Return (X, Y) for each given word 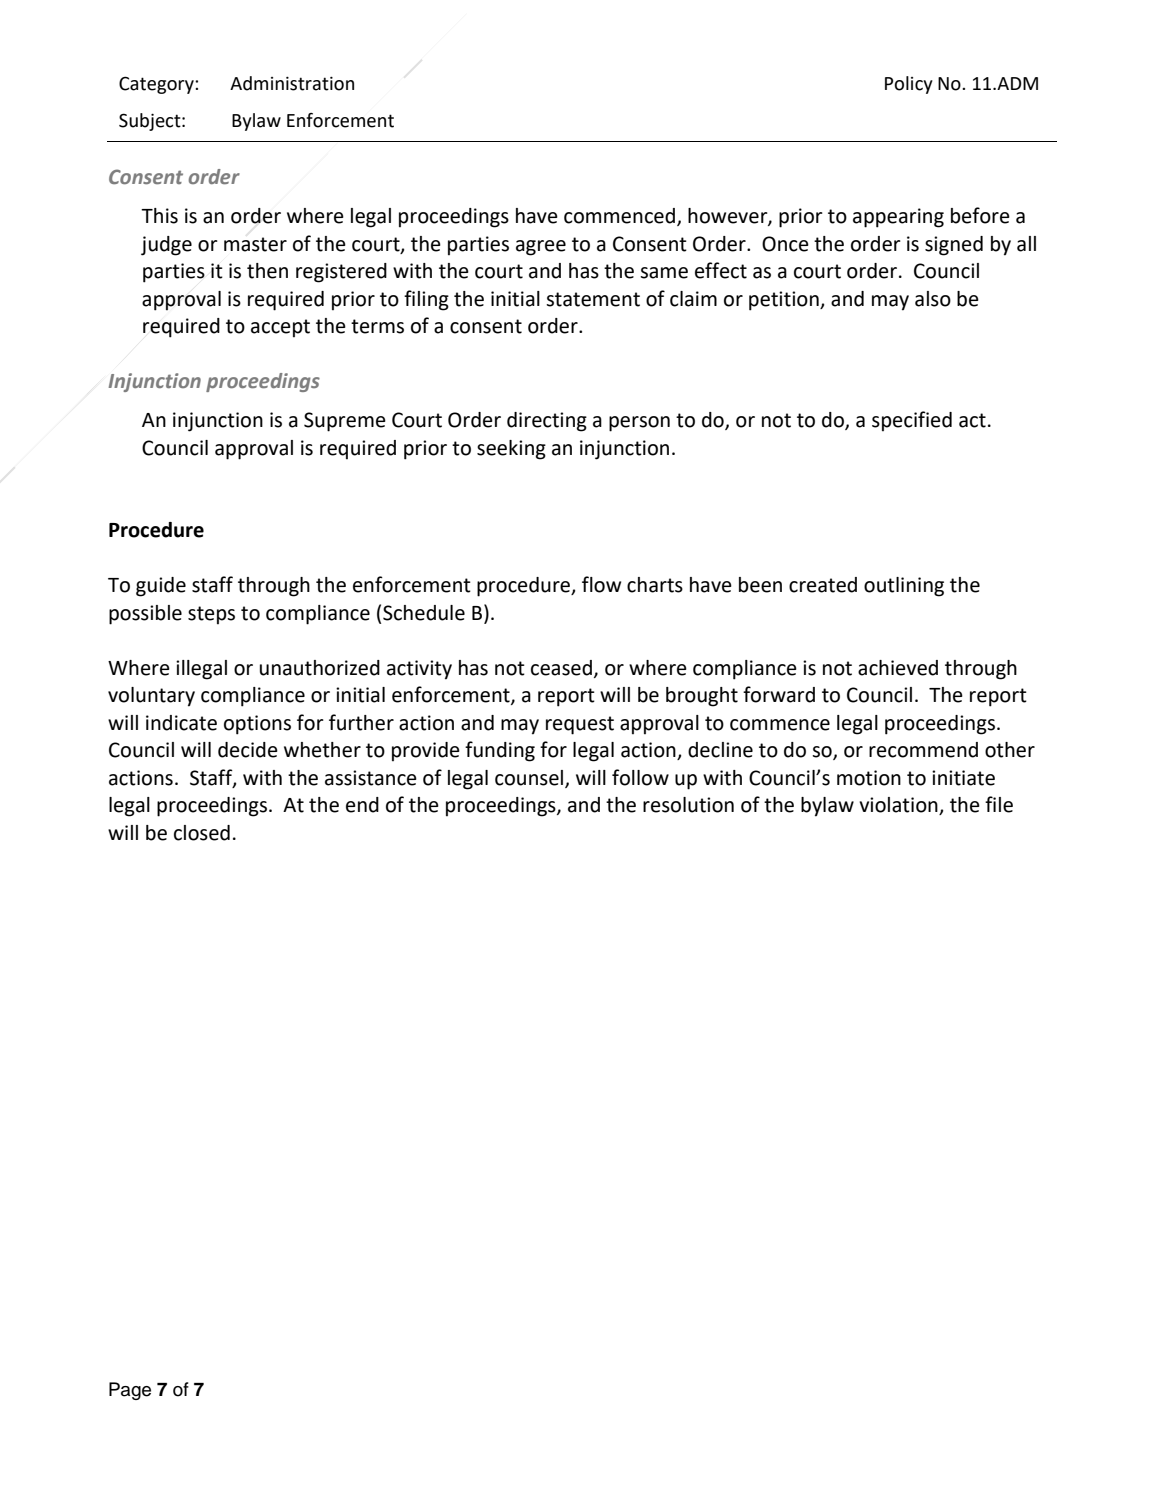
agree (541, 248)
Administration (292, 83)
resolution (688, 805)
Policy (909, 85)
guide (161, 587)
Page (130, 1391)
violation (899, 806)
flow (601, 584)
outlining (904, 587)
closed (202, 833)
